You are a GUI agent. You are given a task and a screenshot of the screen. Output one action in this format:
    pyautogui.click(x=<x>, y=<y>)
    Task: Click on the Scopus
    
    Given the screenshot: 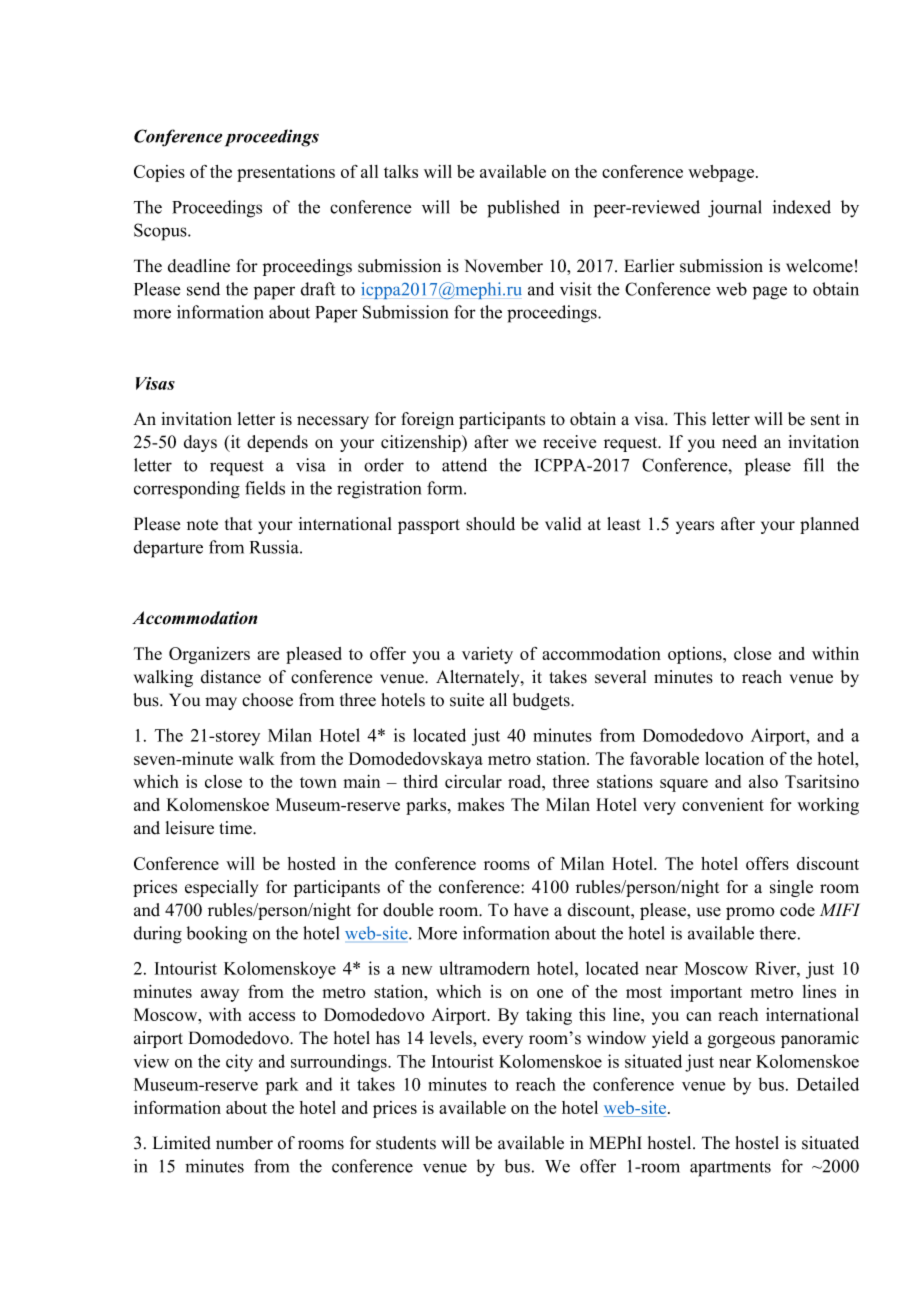 What is the action you would take?
    pyautogui.click(x=161, y=232)
